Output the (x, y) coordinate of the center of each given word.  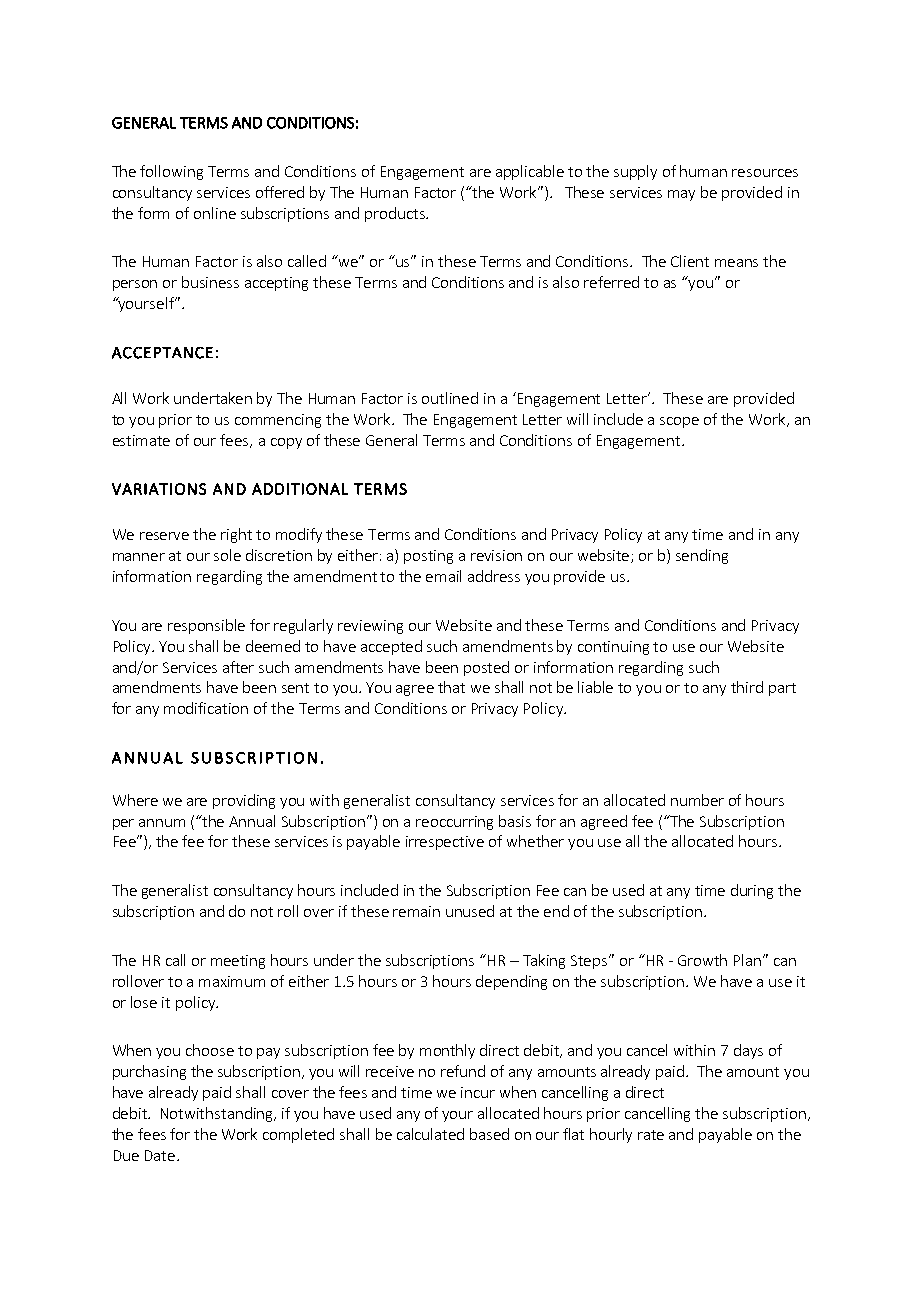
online (215, 213)
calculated (430, 1134)
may (681, 195)
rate (651, 1135)
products (396, 214)
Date (161, 1155)
